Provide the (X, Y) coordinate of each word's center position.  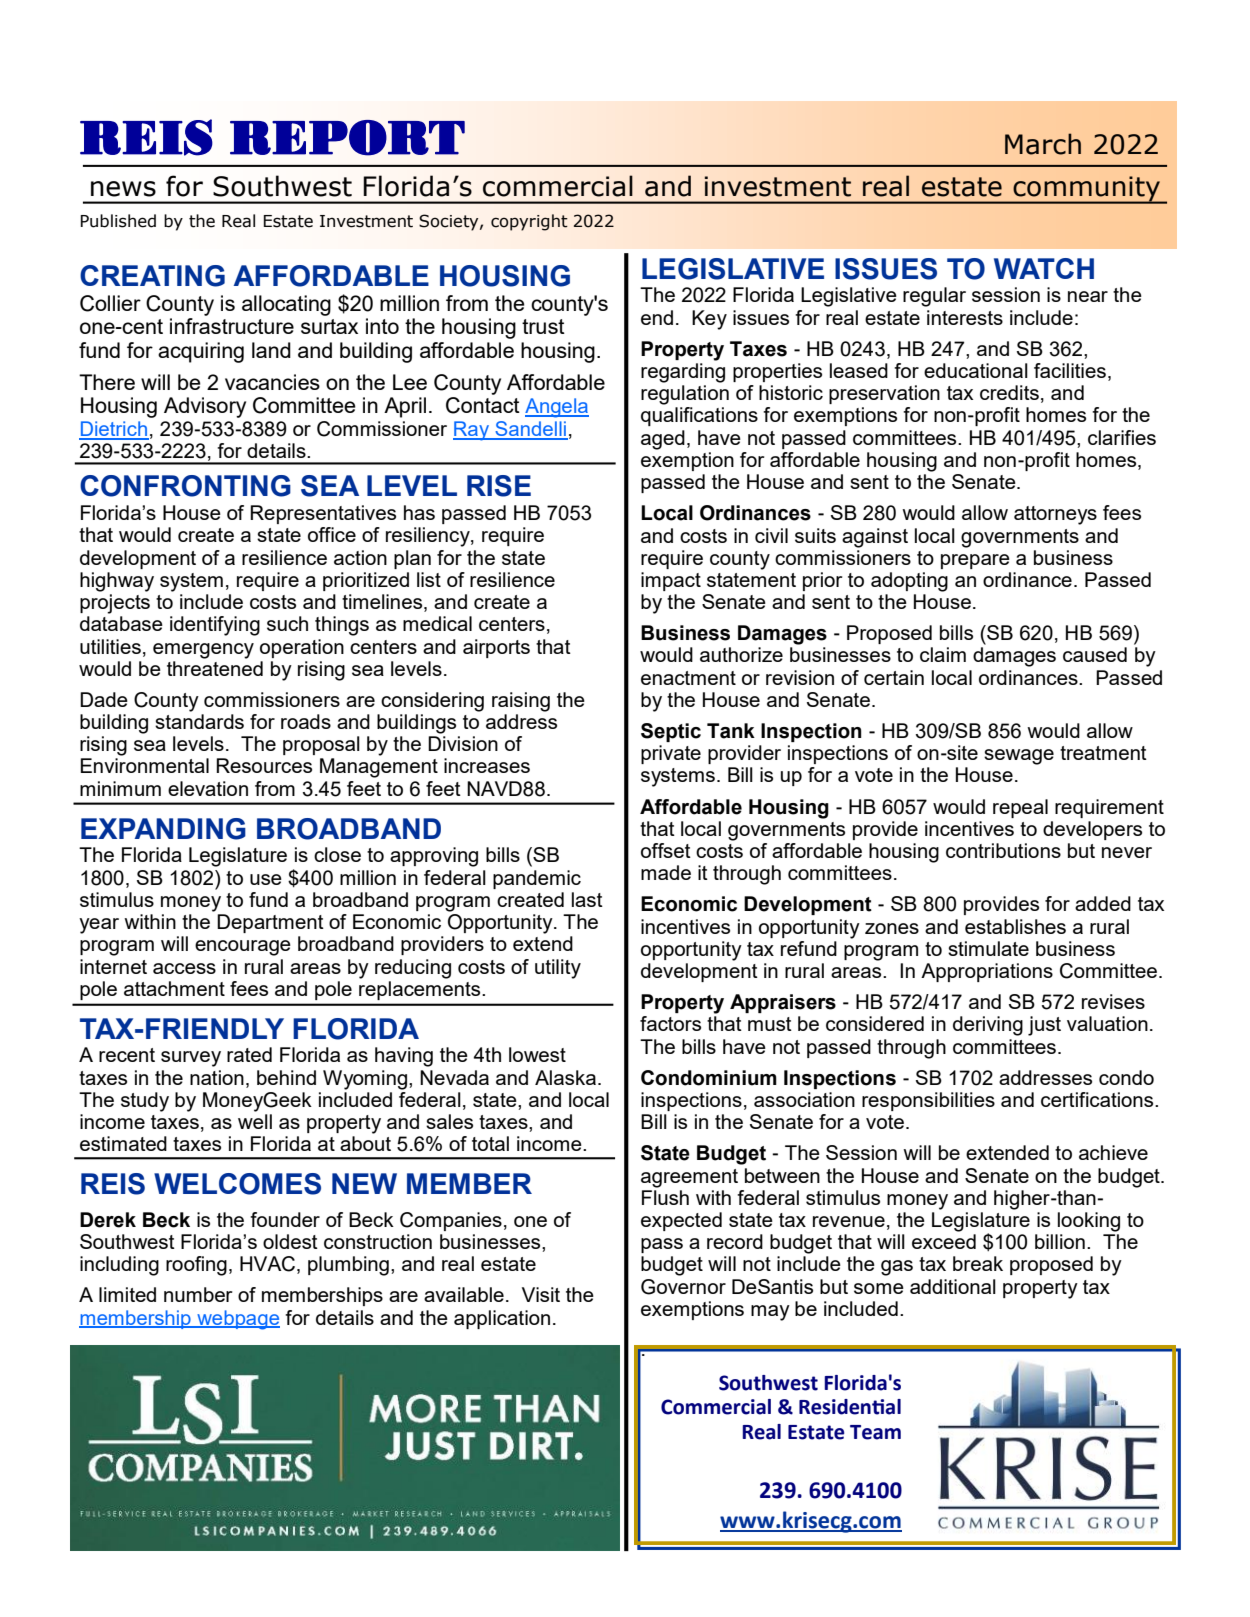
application (502, 1319)
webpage (237, 1320)
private (671, 754)
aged (663, 440)
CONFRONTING (185, 486)
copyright (529, 222)
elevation (208, 788)
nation (217, 1077)
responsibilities (928, 1101)
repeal (1020, 808)
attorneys (1055, 515)
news (123, 189)
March (1043, 144)
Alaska (565, 1077)
